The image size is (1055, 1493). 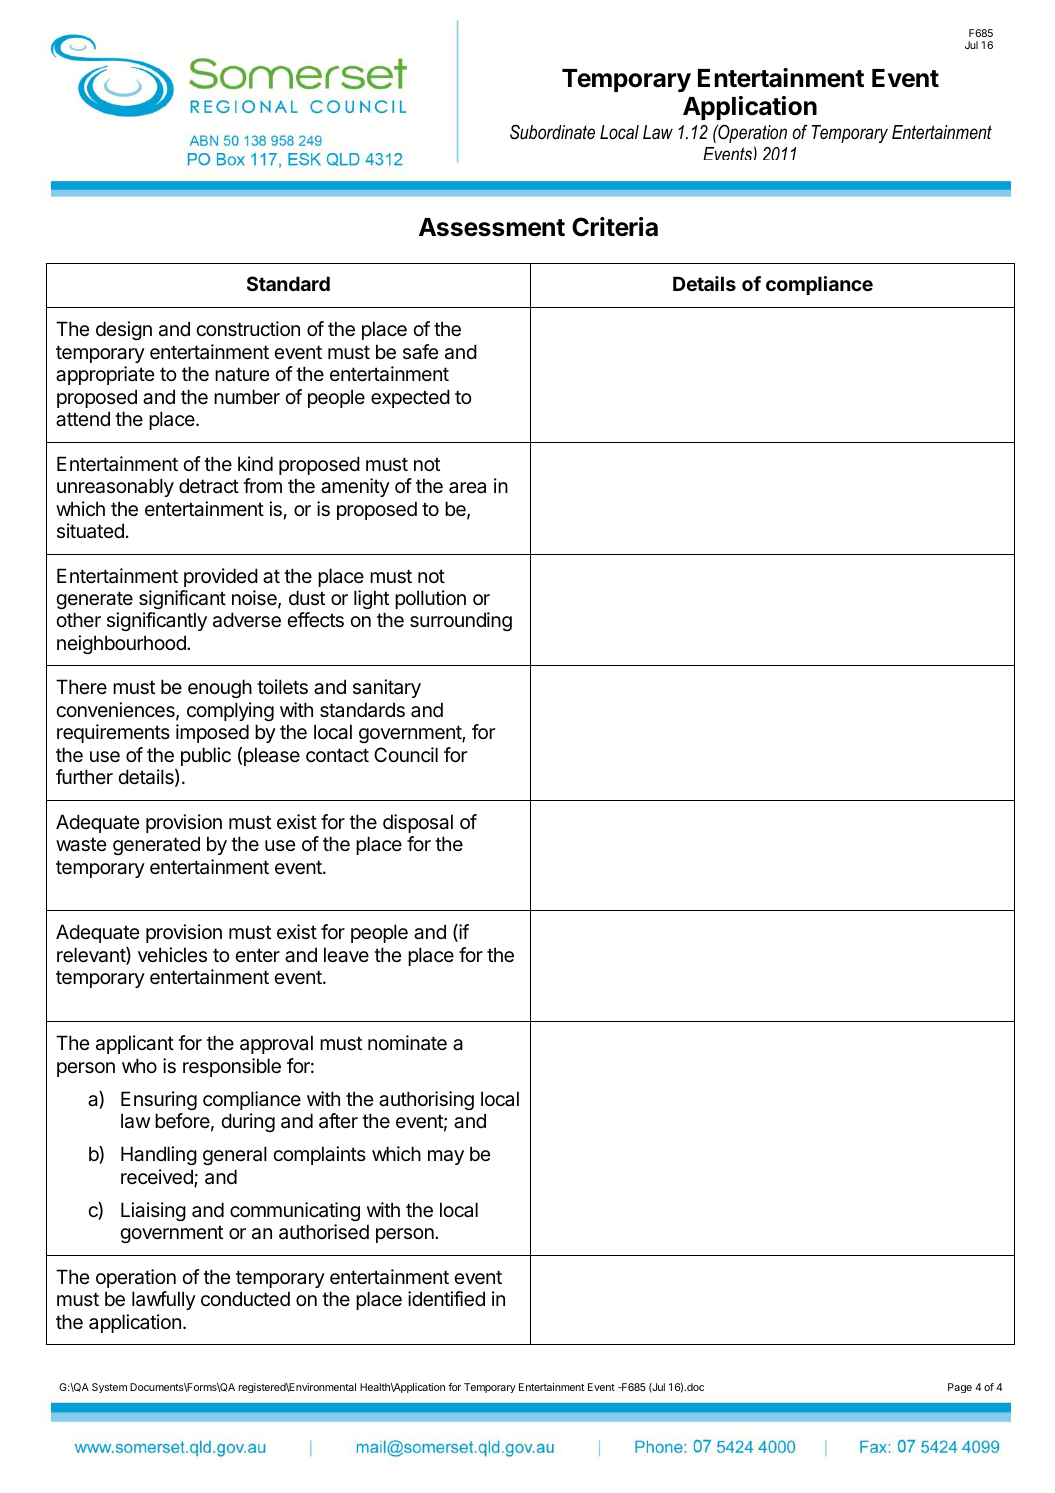 I want to click on Council, so click(x=406, y=754).
